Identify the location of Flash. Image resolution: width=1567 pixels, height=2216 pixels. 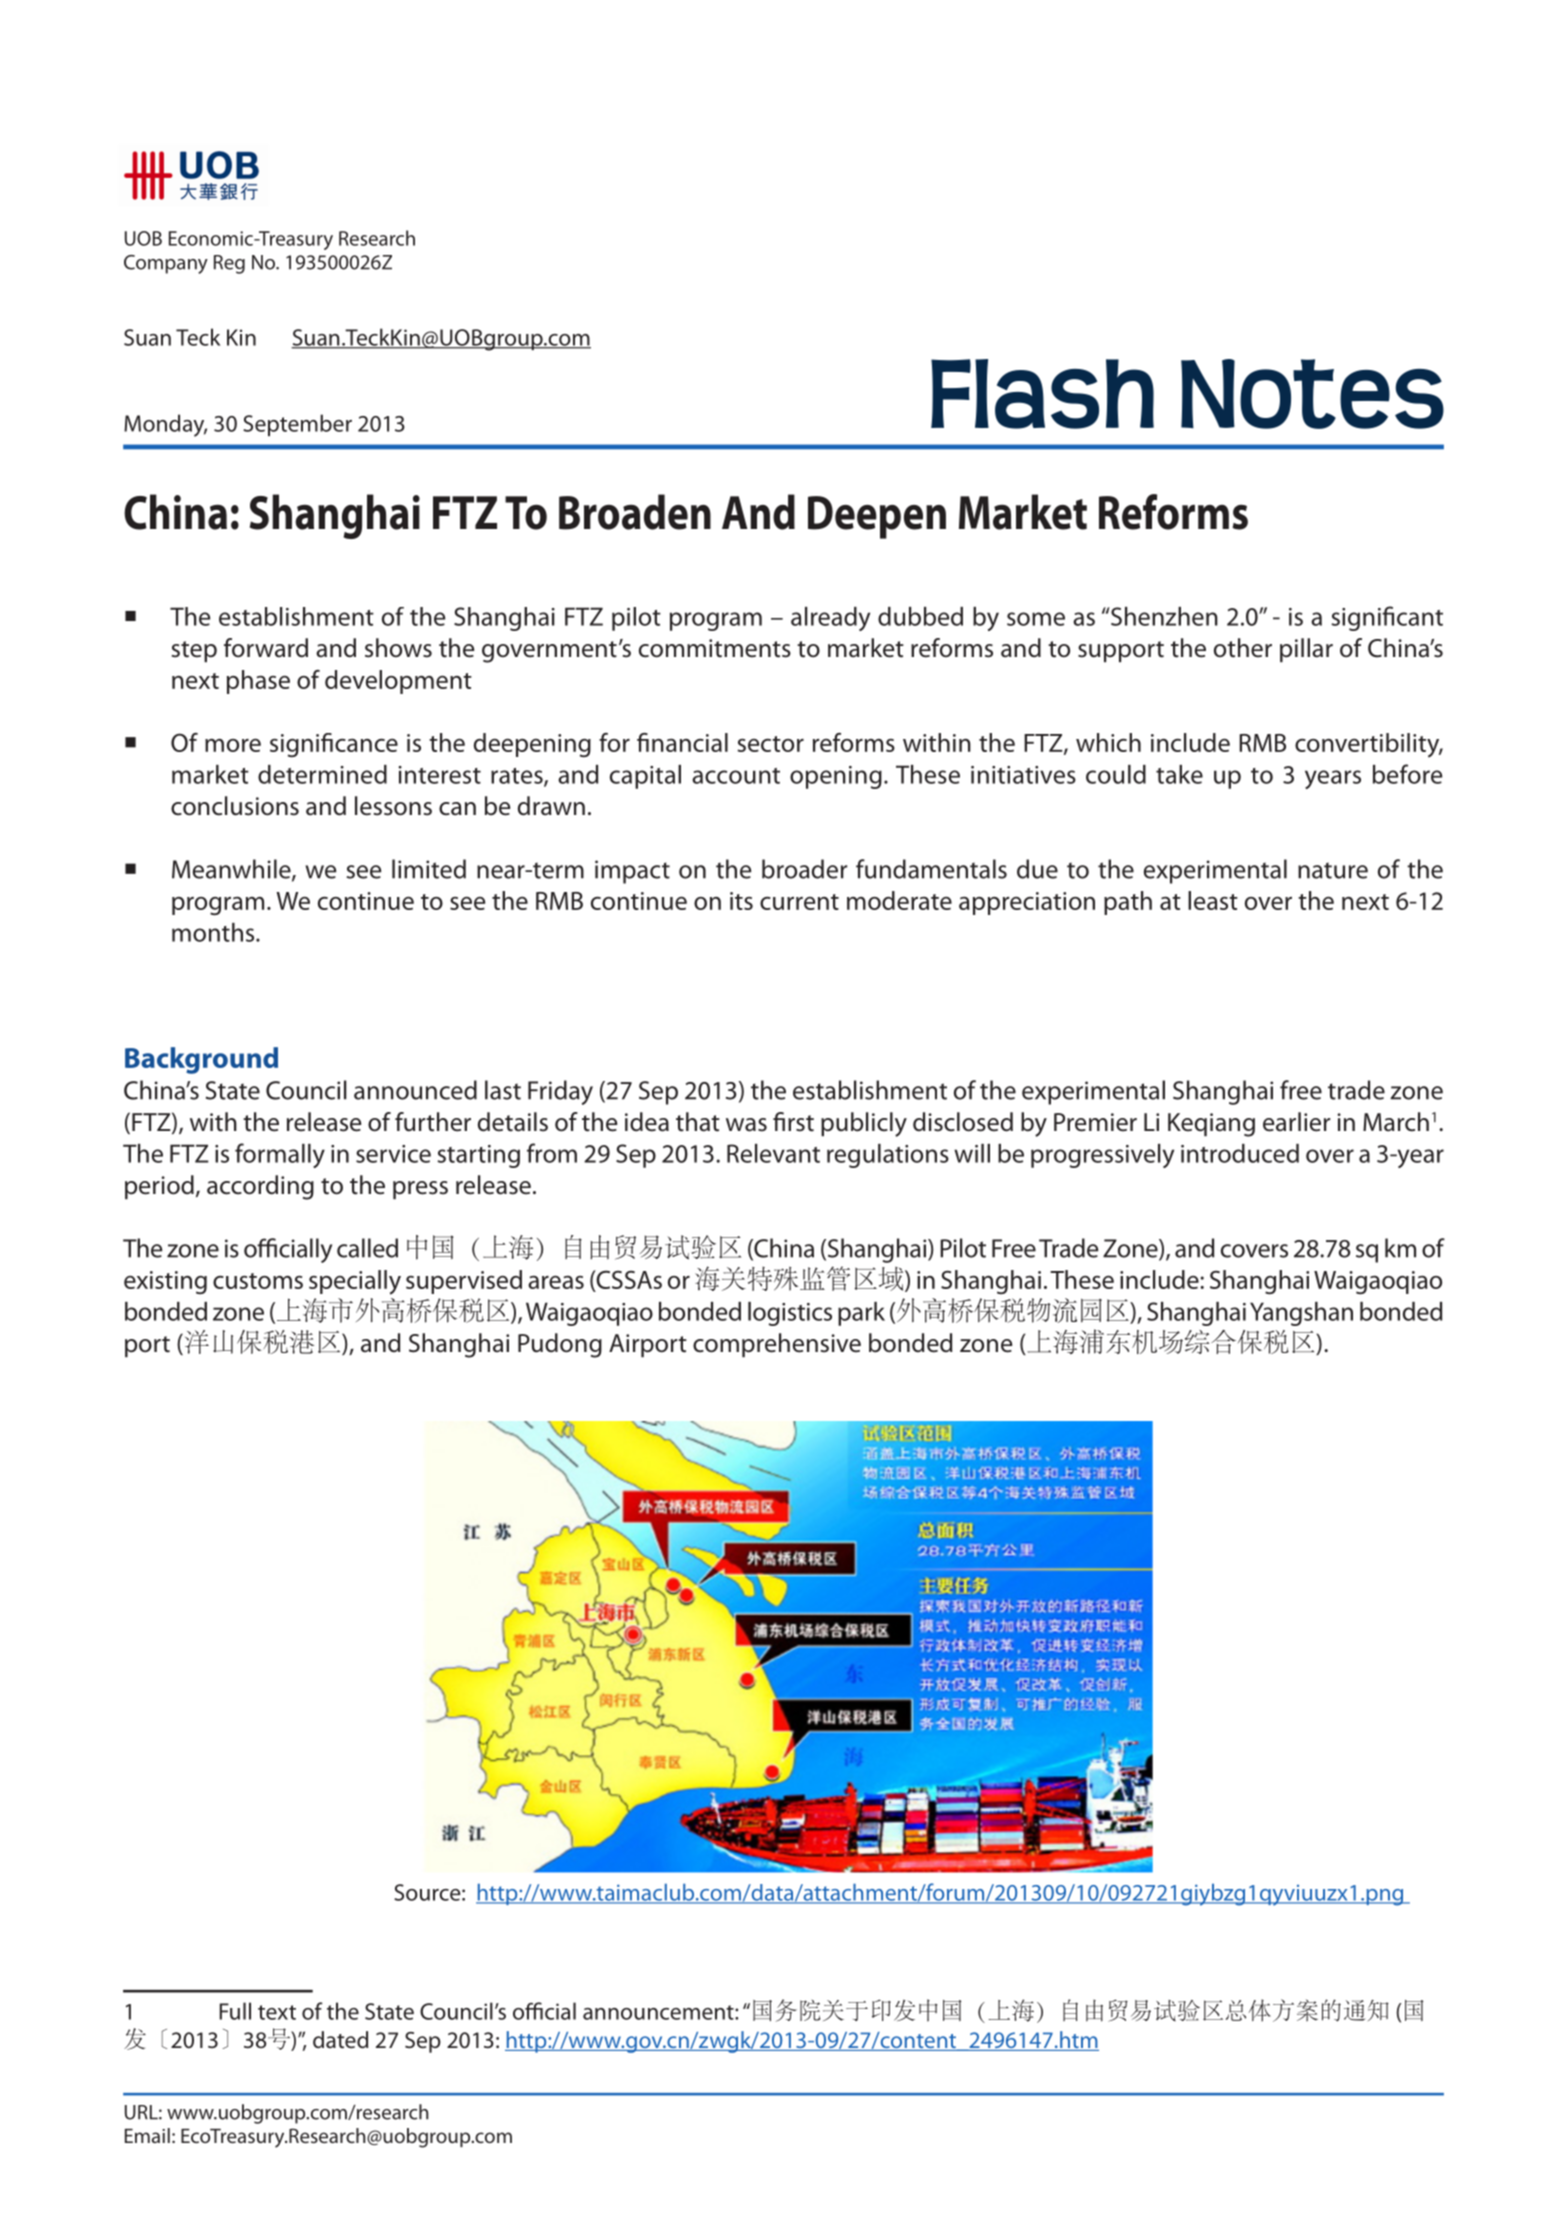
(1042, 394).
